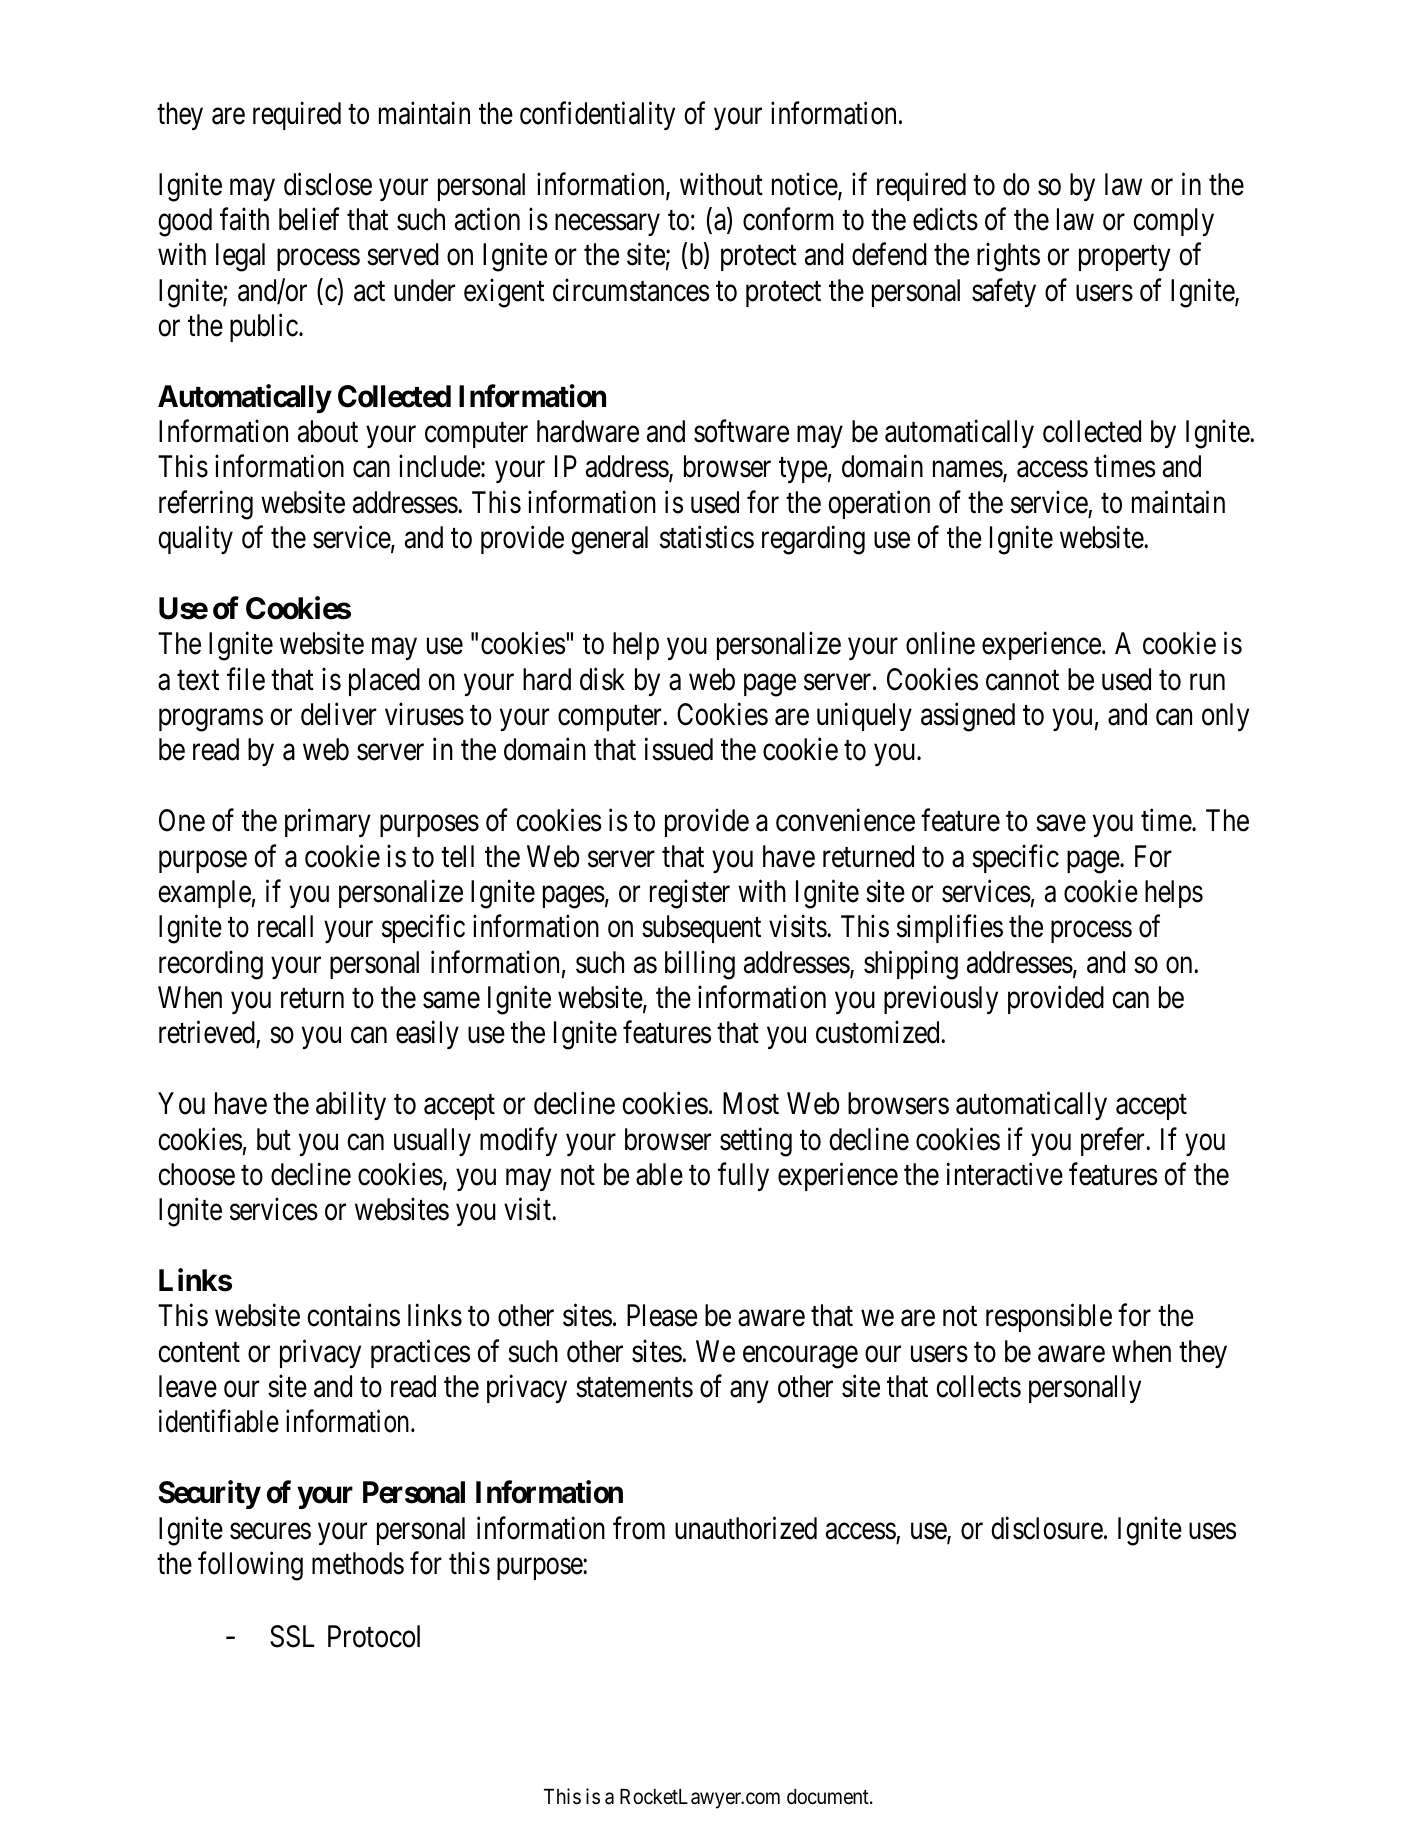  Describe the element at coordinates (805, 185) in the page. I see `notice` at that location.
